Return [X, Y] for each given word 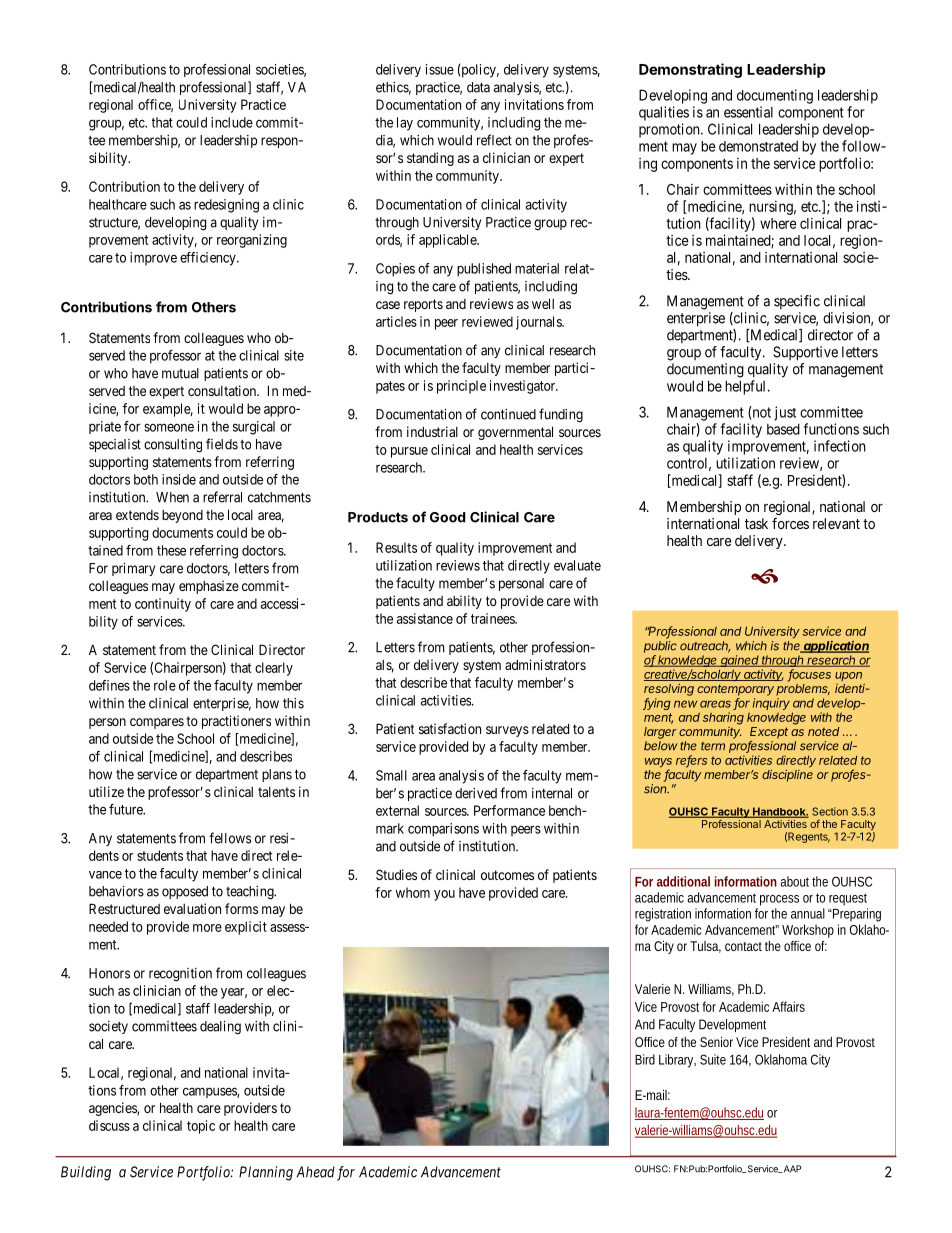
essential [748, 112]
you [444, 895]
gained [740, 662]
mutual [180, 373]
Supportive [805, 353]
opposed [185, 892]
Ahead [316, 1172]
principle [461, 387]
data [478, 87]
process [779, 900]
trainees [493, 618]
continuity [163, 605]
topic [201, 1127]
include [232, 122]
